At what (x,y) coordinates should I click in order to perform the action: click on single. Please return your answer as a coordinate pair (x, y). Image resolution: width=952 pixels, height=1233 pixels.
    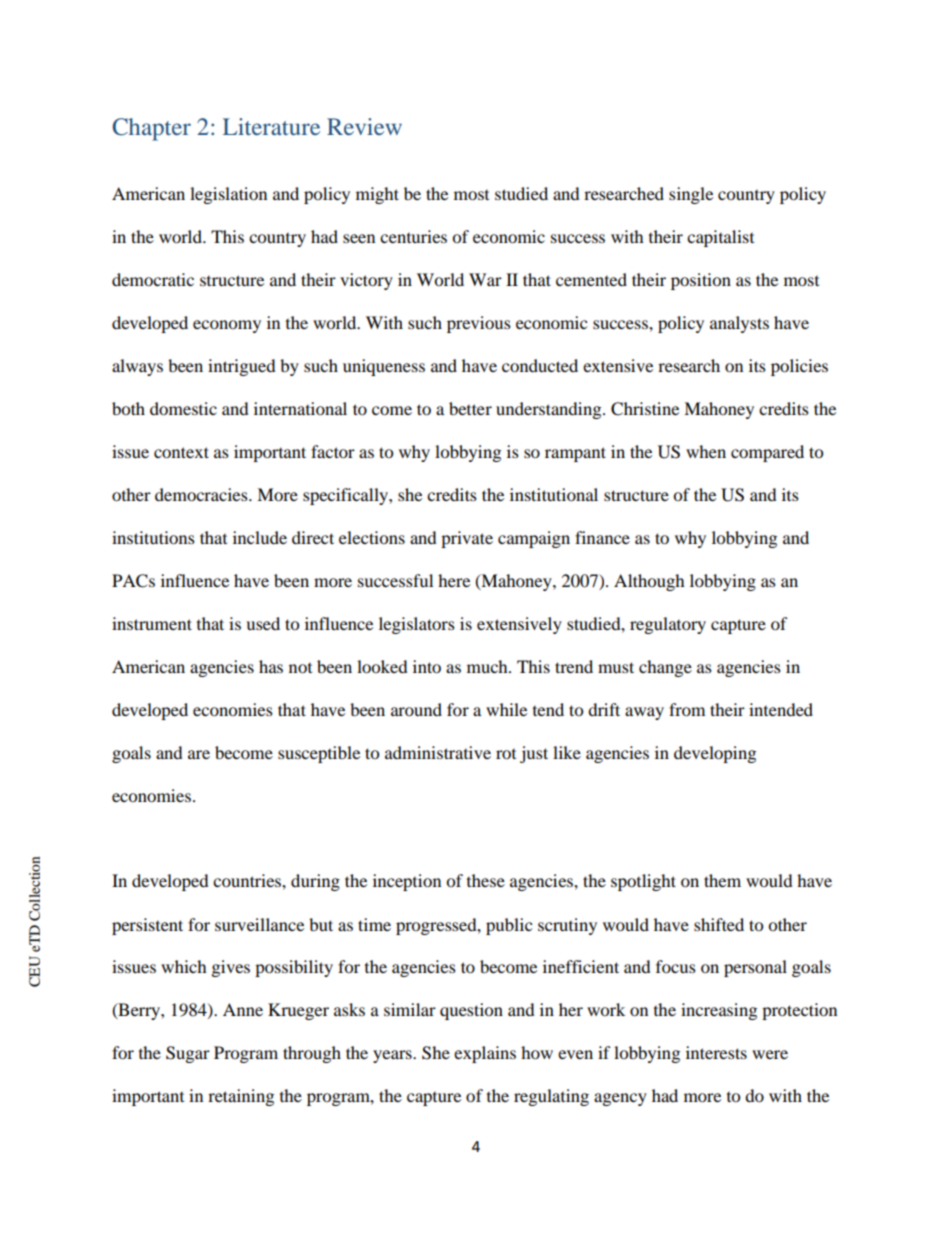
    Looking at the image, I should click on (691, 195).
